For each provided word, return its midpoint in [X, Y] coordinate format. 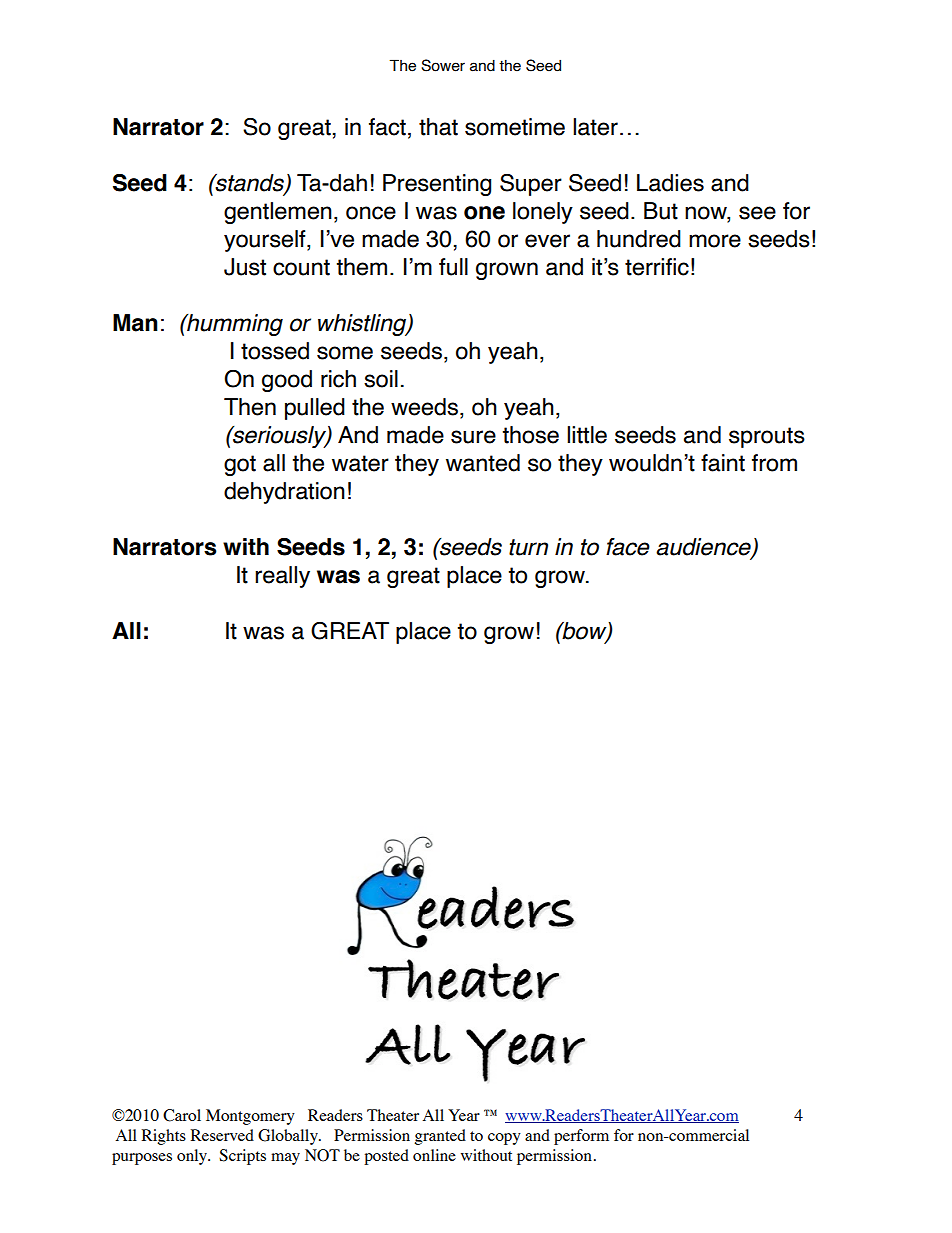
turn [528, 547]
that [438, 127]
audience [704, 548]
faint [723, 463]
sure [473, 437]
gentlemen [278, 213]
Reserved [222, 1135]
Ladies [670, 183]
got [240, 465]
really [282, 577]
